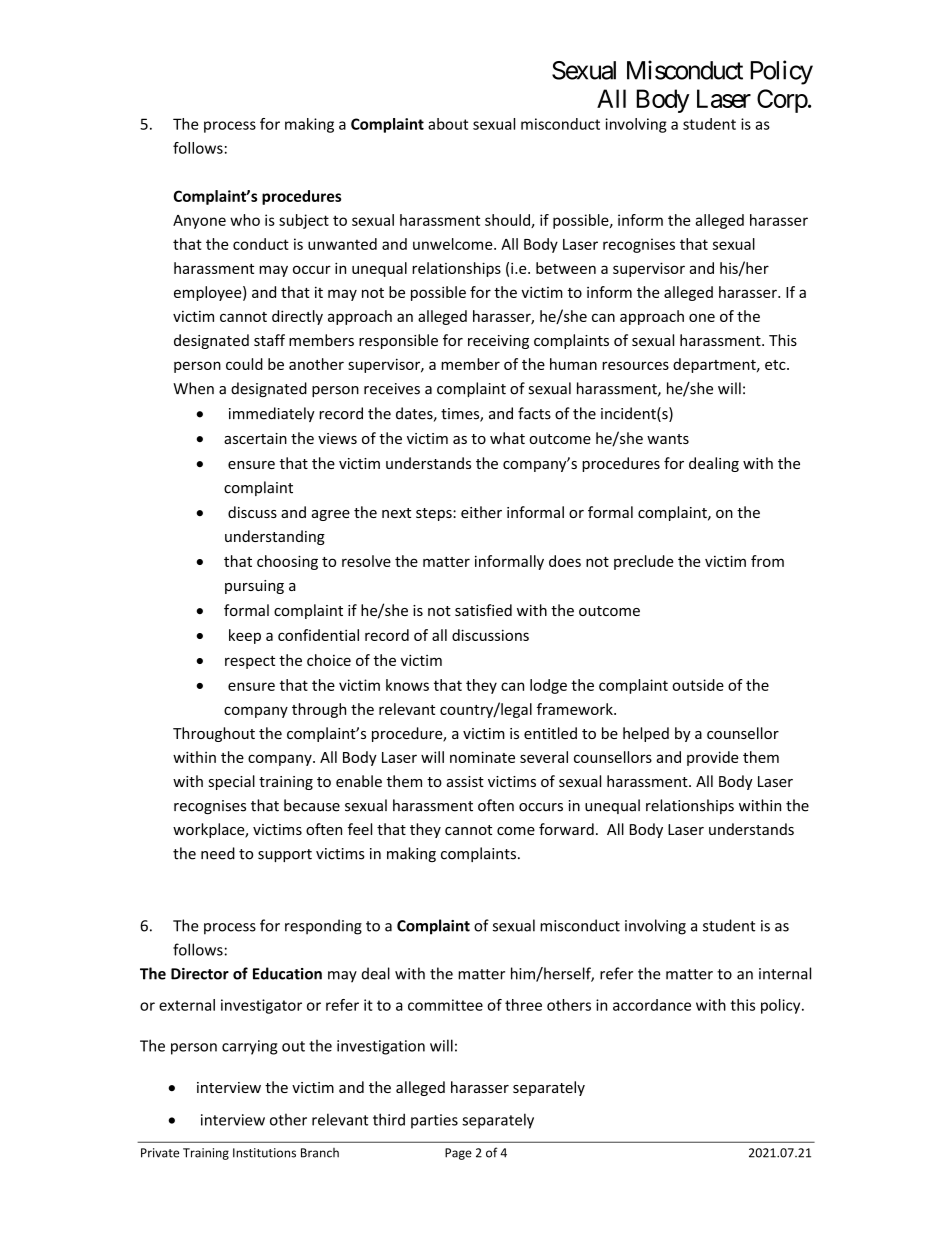 The image size is (952, 1233). I want to click on provide, so click(713, 758).
